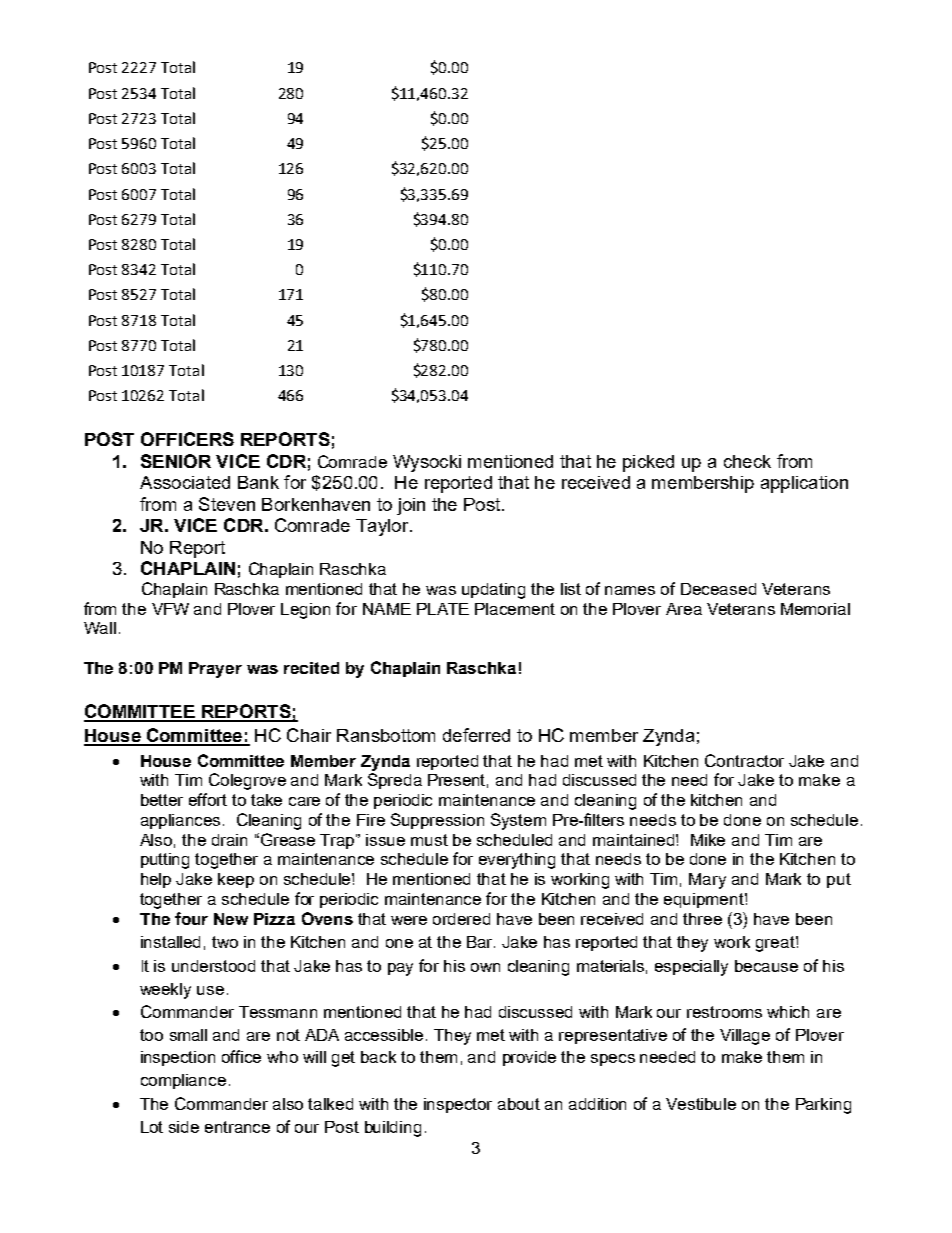 The width and height of the page is (952, 1233). Describe the element at coordinates (411, 506) in the page. I see `join` at that location.
